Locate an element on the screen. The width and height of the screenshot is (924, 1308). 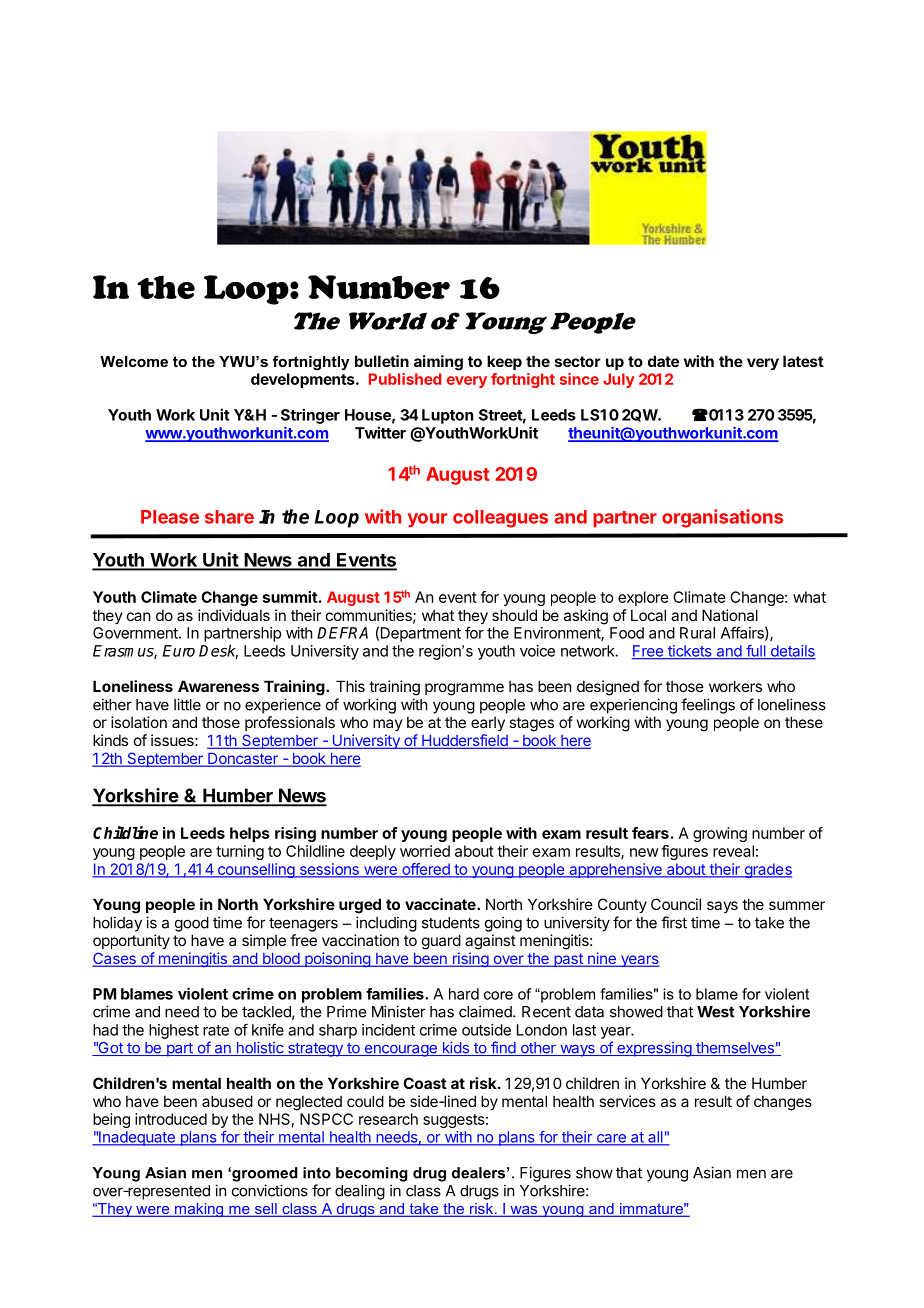
growing is located at coordinates (720, 834).
